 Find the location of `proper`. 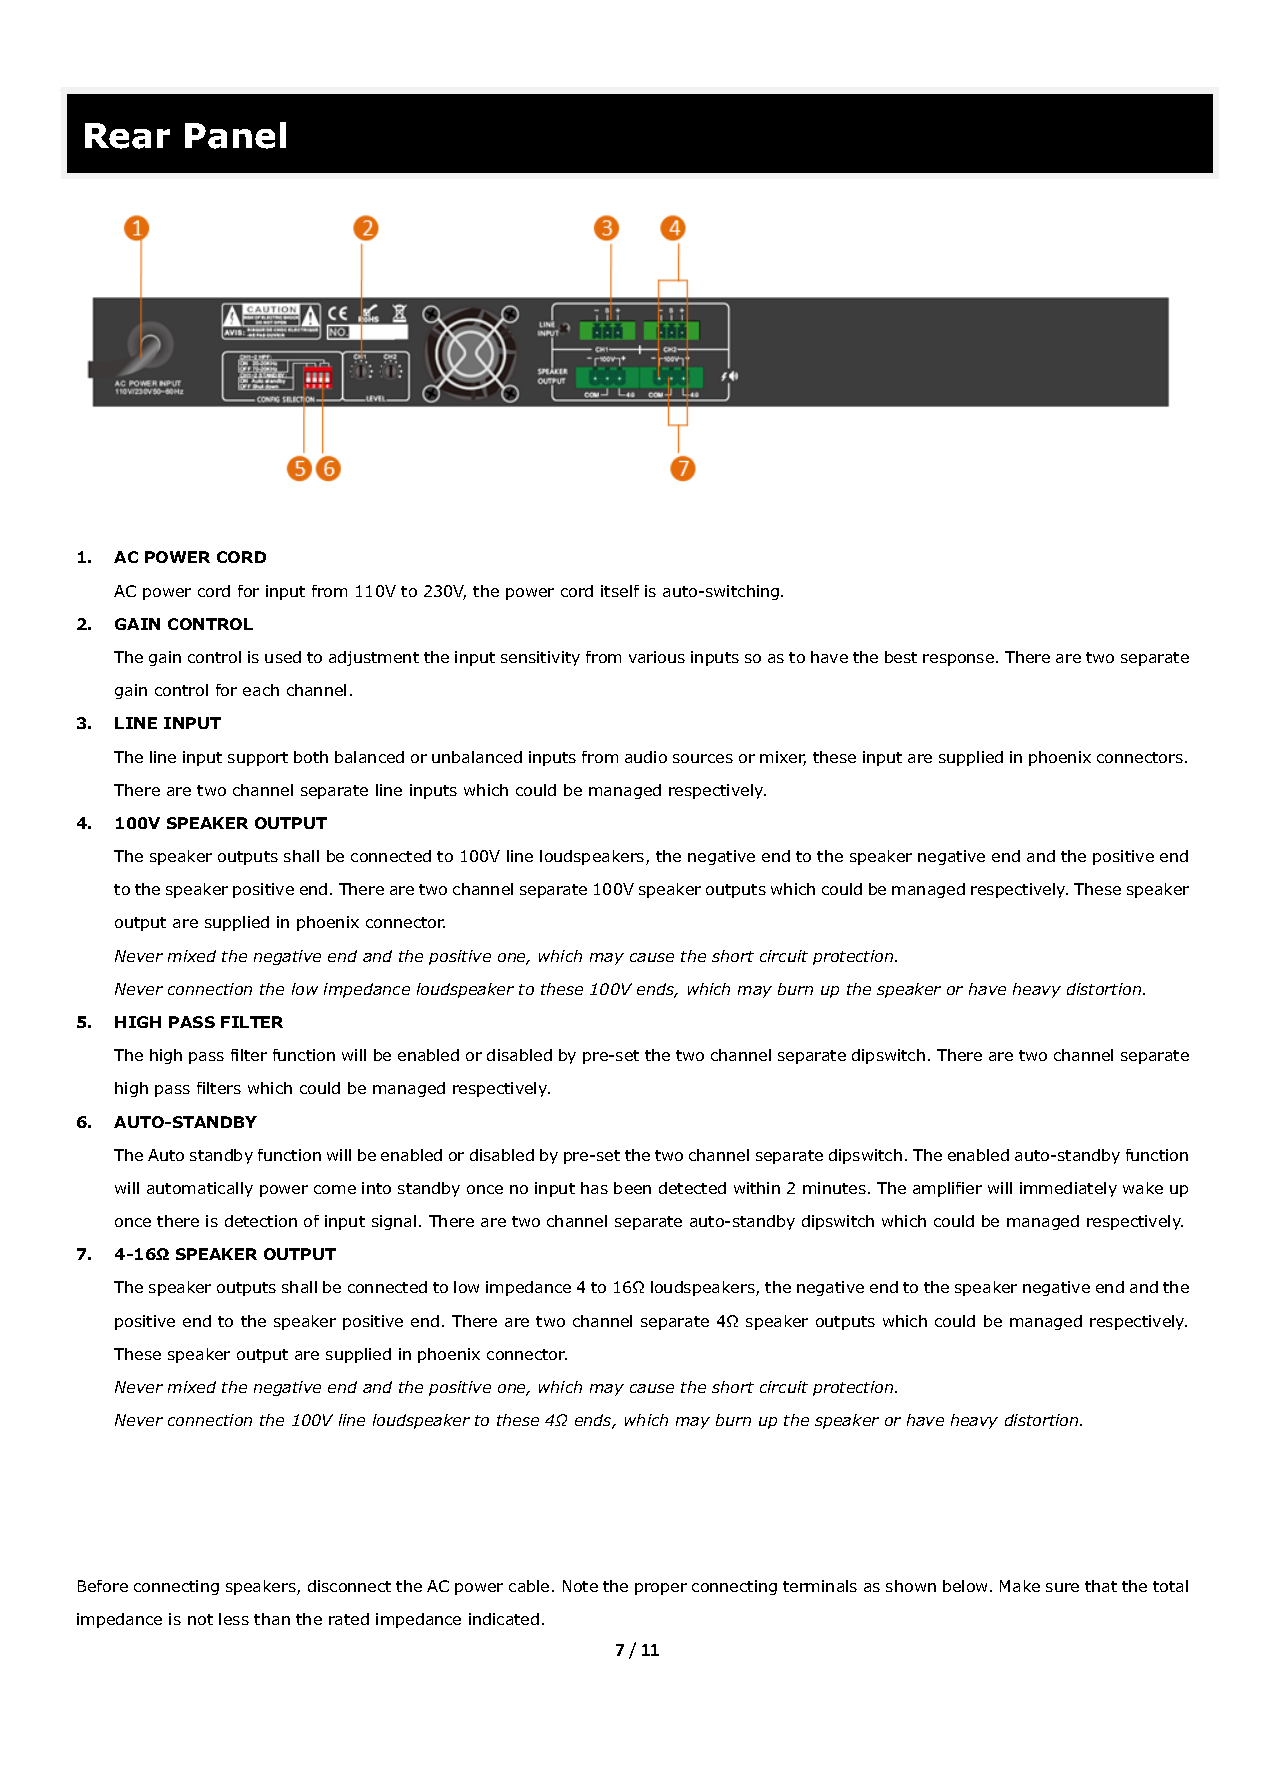

proper is located at coordinates (661, 1589).
